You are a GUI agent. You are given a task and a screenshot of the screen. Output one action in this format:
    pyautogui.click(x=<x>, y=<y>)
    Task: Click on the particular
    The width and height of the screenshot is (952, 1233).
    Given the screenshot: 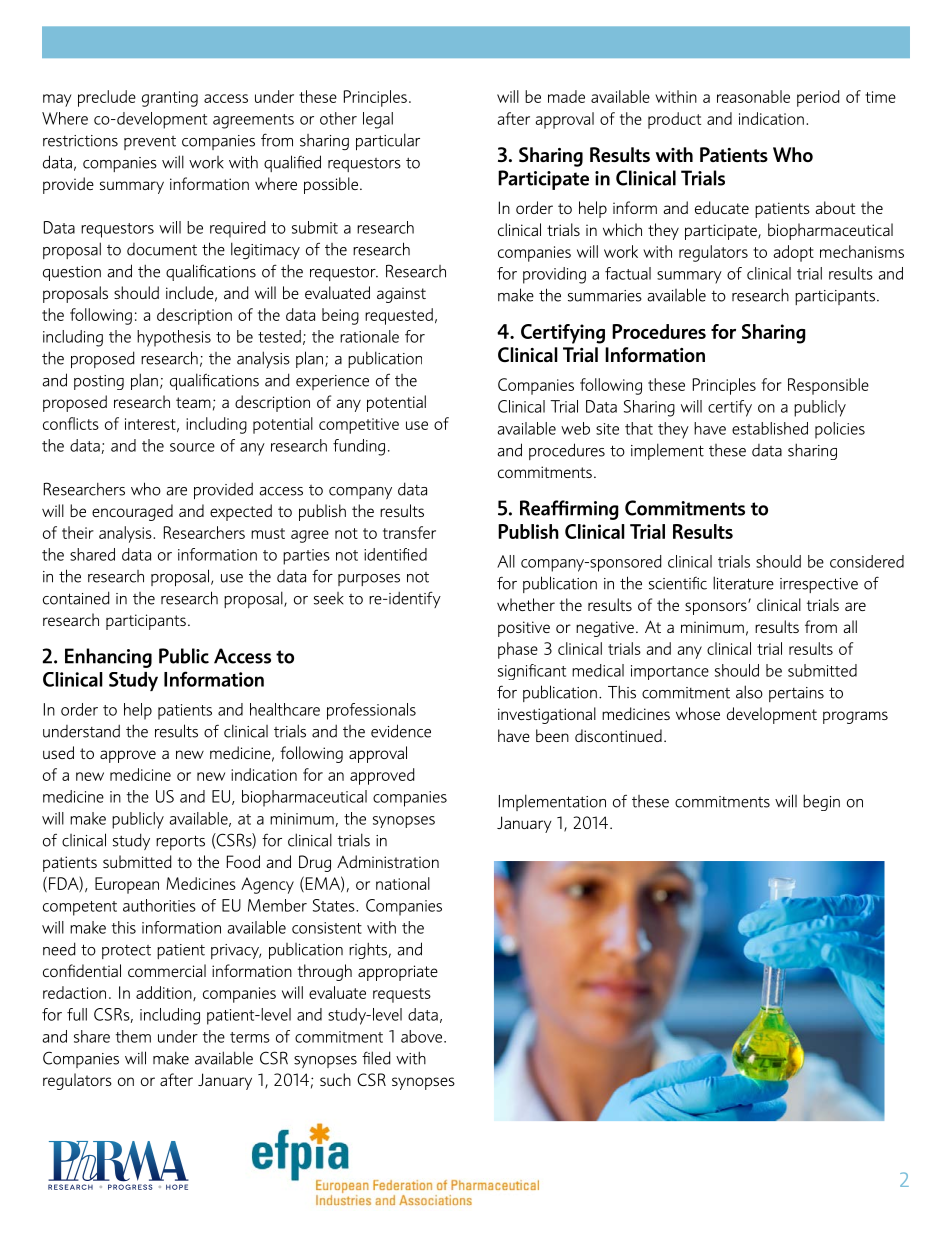 What is the action you would take?
    pyautogui.click(x=388, y=141)
